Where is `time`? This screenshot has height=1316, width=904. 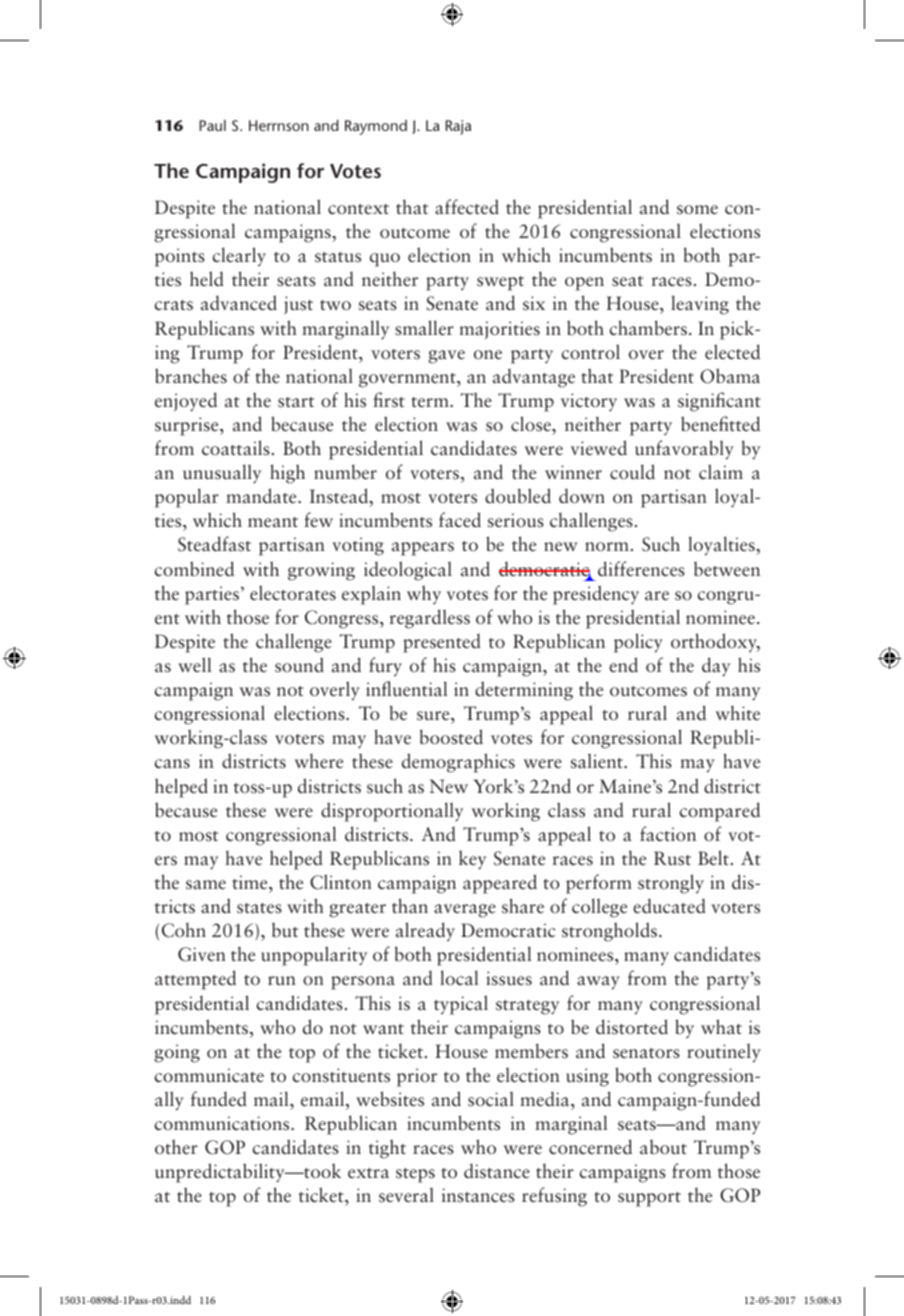
time is located at coordinates (251, 882).
